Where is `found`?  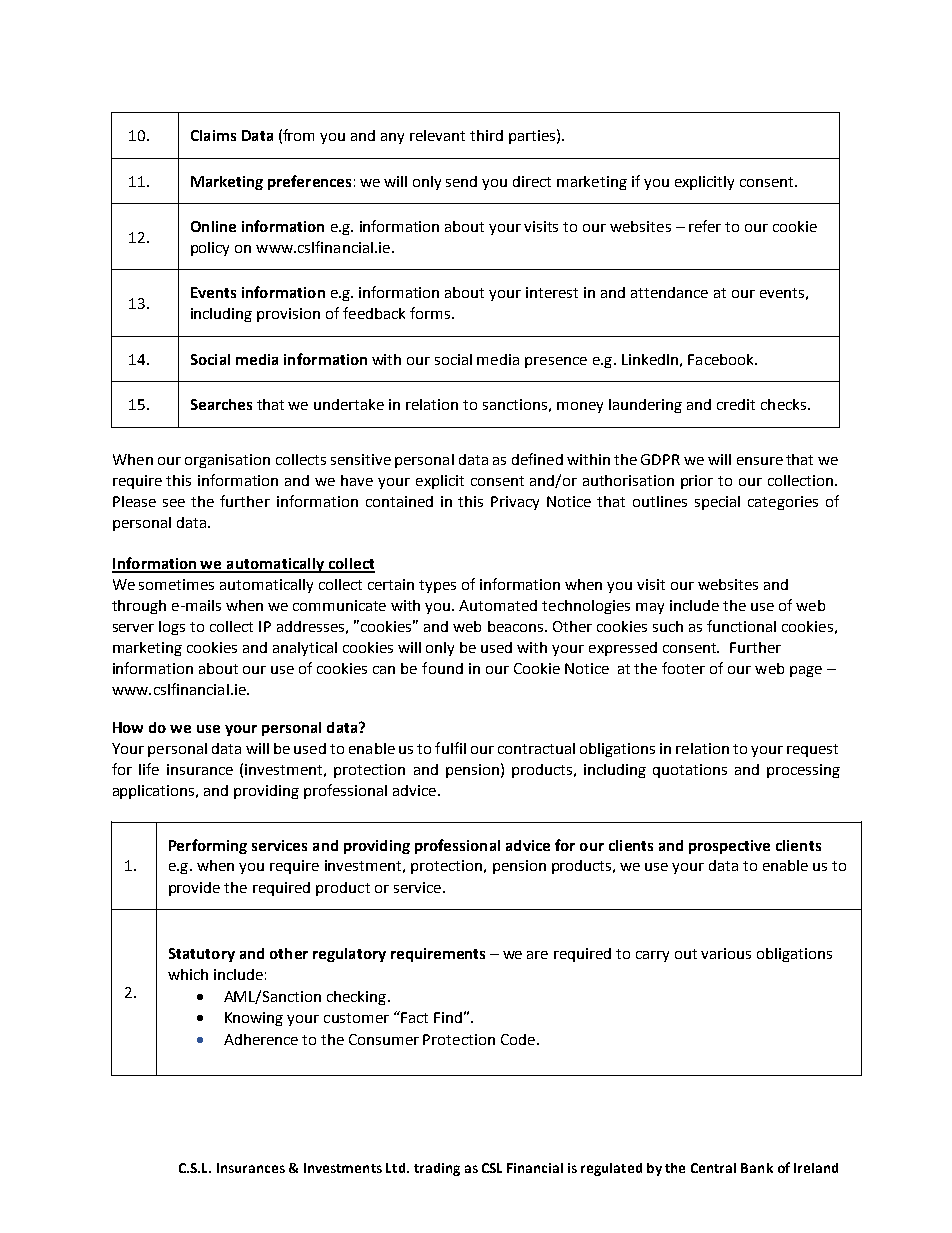
found is located at coordinates (442, 668).
